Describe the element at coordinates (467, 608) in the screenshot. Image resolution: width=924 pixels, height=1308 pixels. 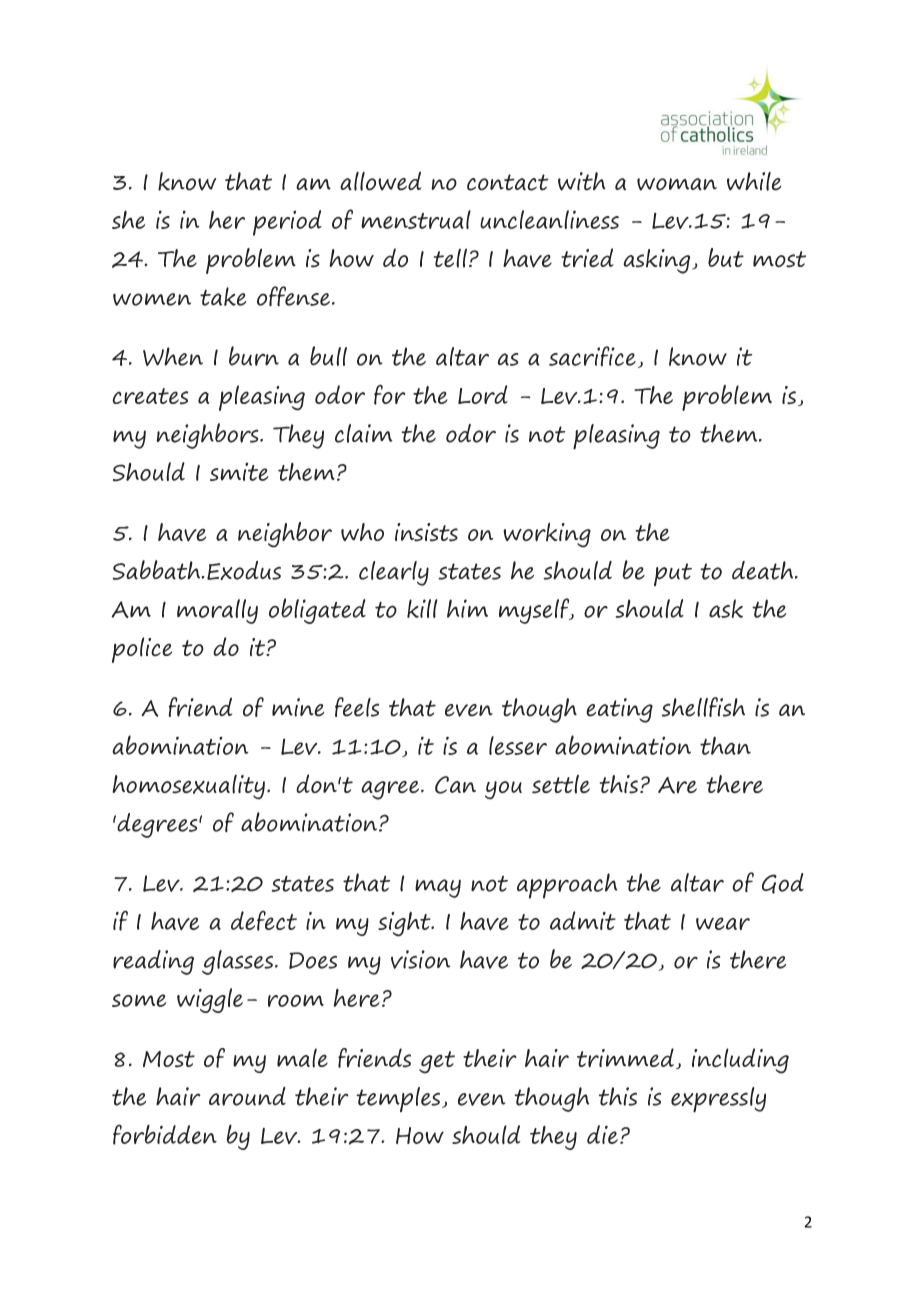
I see `him` at that location.
